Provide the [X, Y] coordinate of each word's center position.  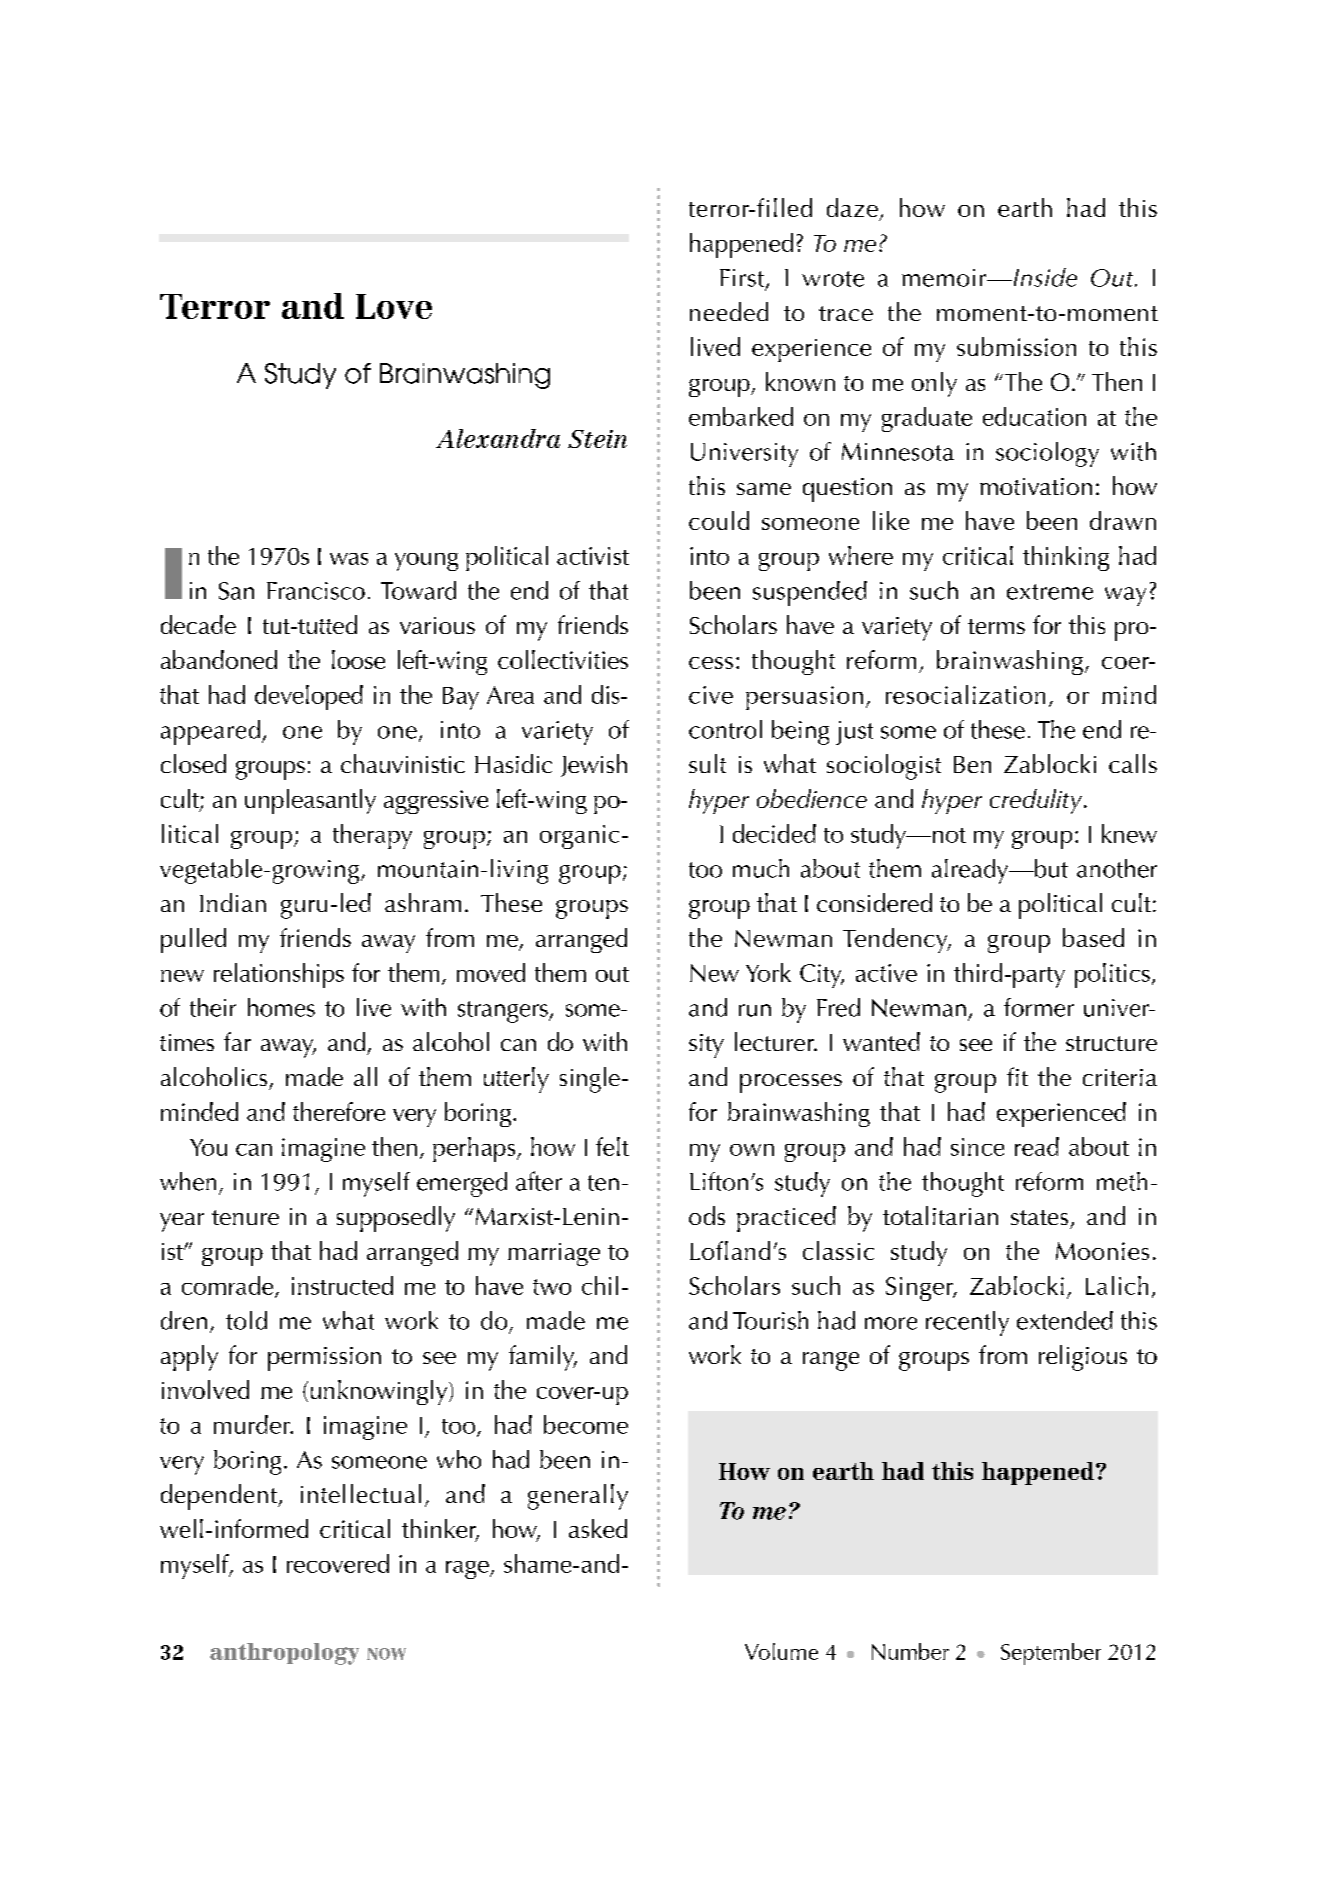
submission [1016, 346]
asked [598, 1528]
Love [394, 306]
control [725, 729]
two [552, 1287]
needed [729, 311]
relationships [279, 975]
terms [996, 626]
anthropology [284, 1654]
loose [358, 659]
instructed [342, 1285]
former [1039, 1007]
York [768, 972]
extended [1065, 1320]
